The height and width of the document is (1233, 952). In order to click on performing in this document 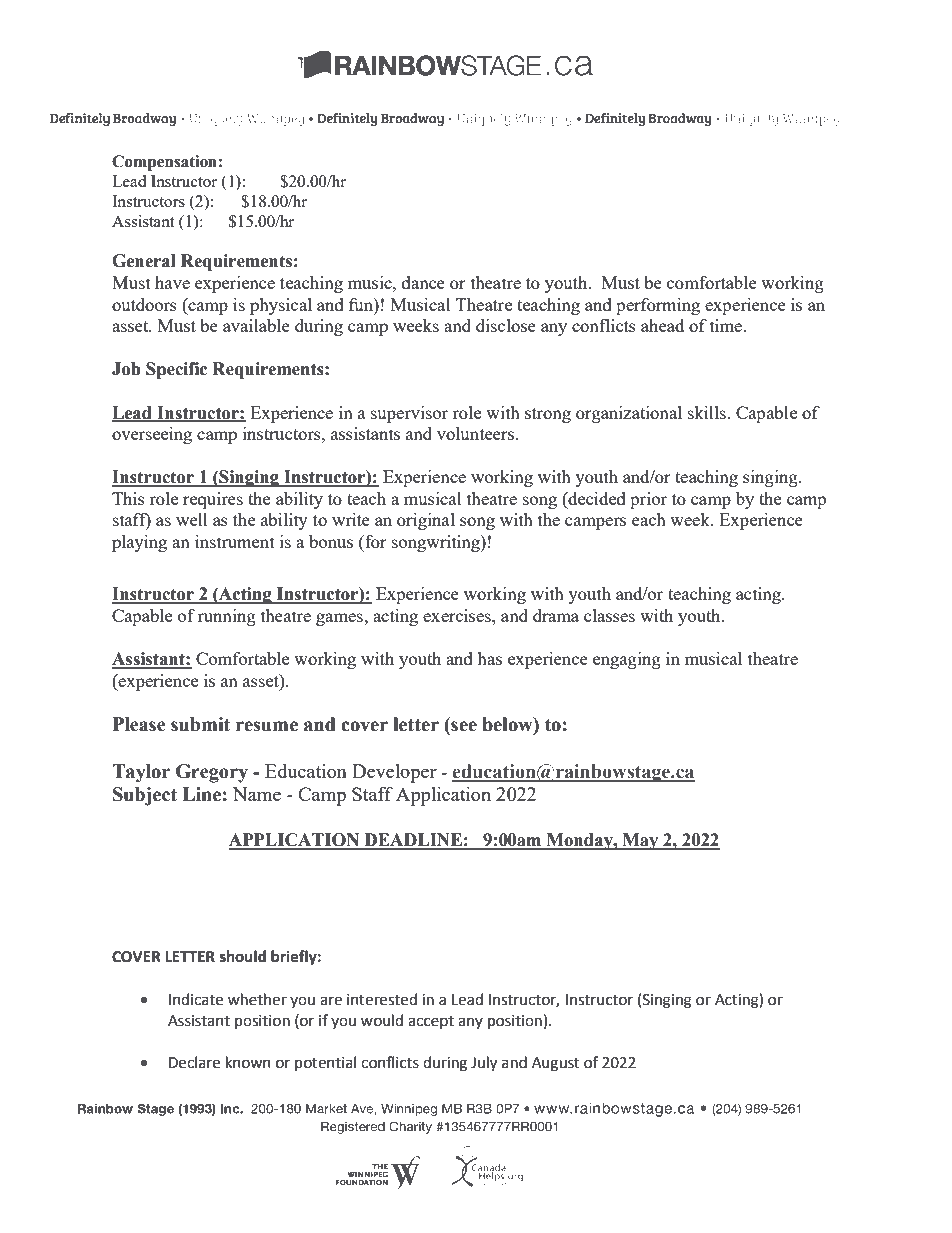, I will do `click(658, 306)`.
